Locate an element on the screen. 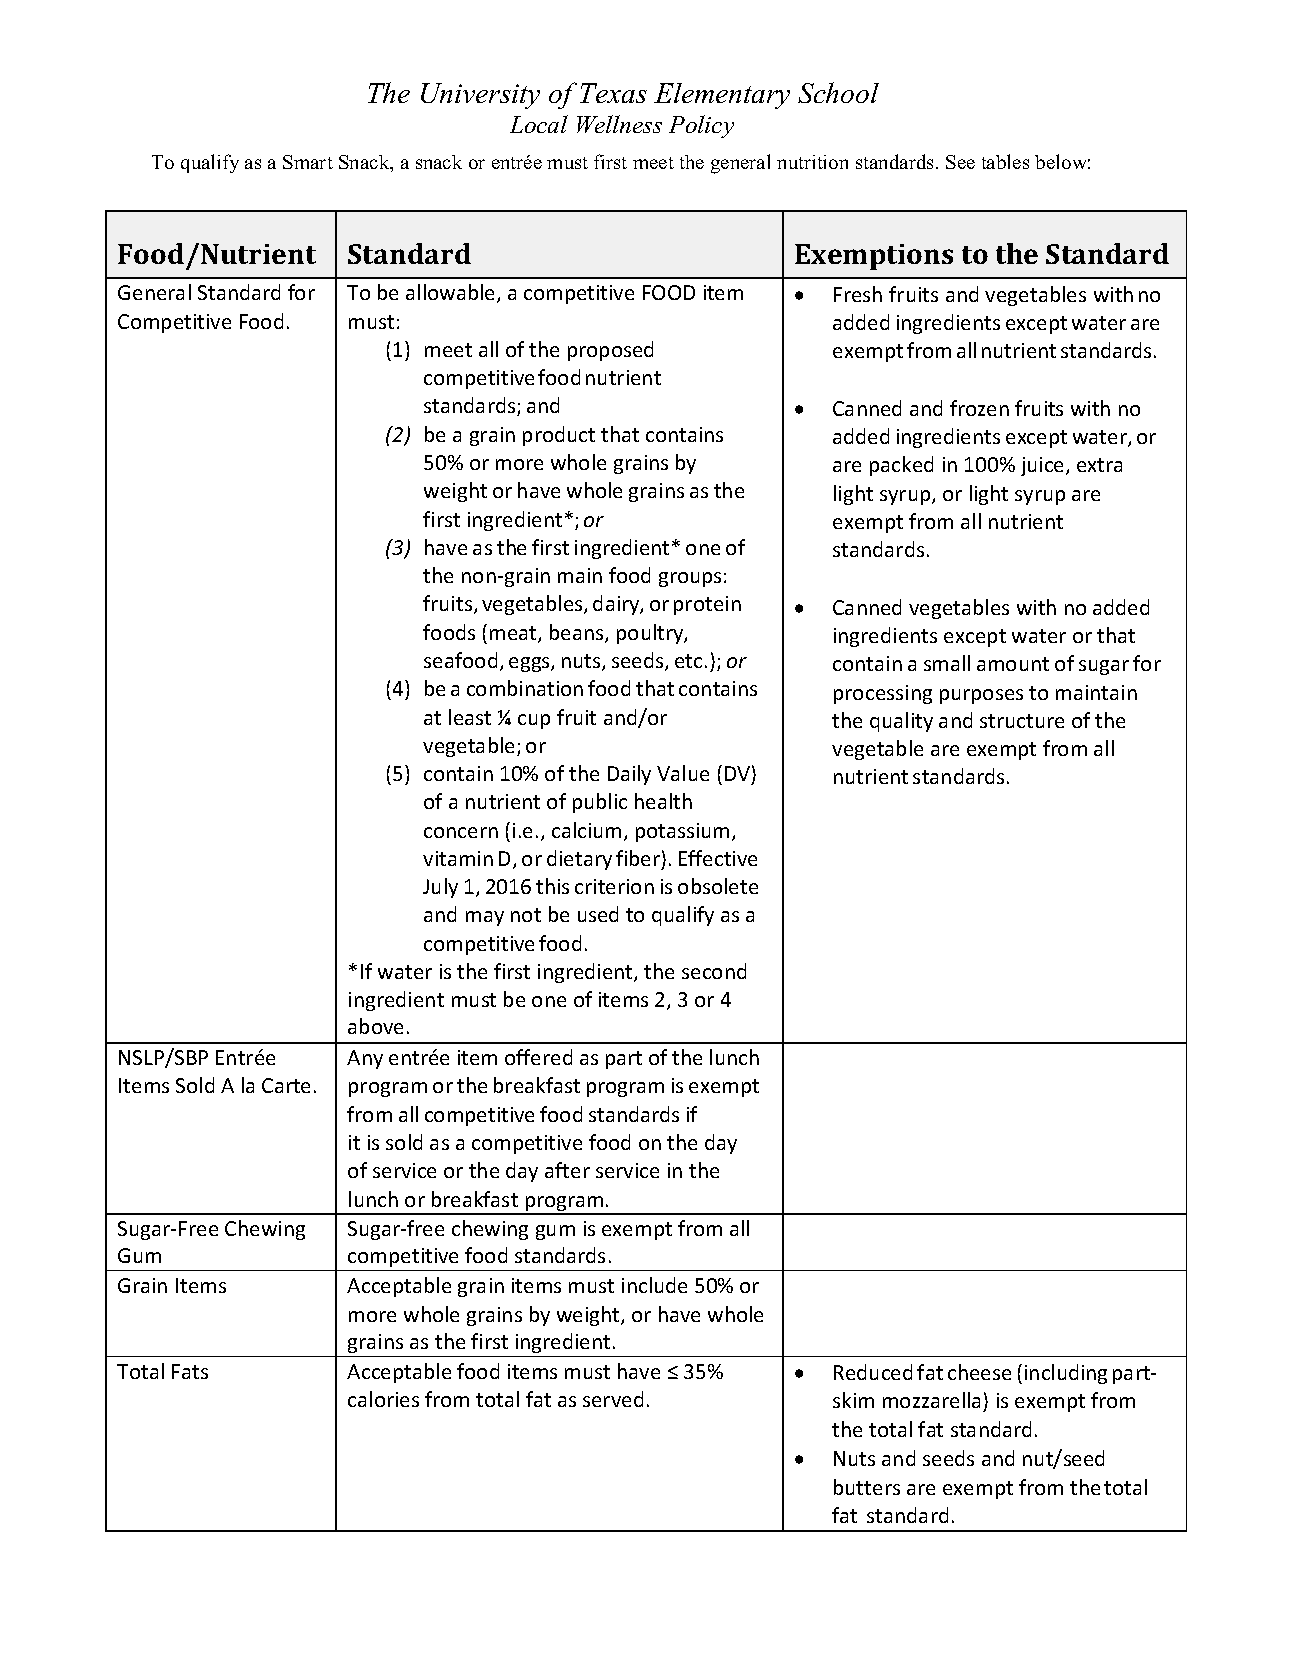  groups is located at coordinates (690, 579).
